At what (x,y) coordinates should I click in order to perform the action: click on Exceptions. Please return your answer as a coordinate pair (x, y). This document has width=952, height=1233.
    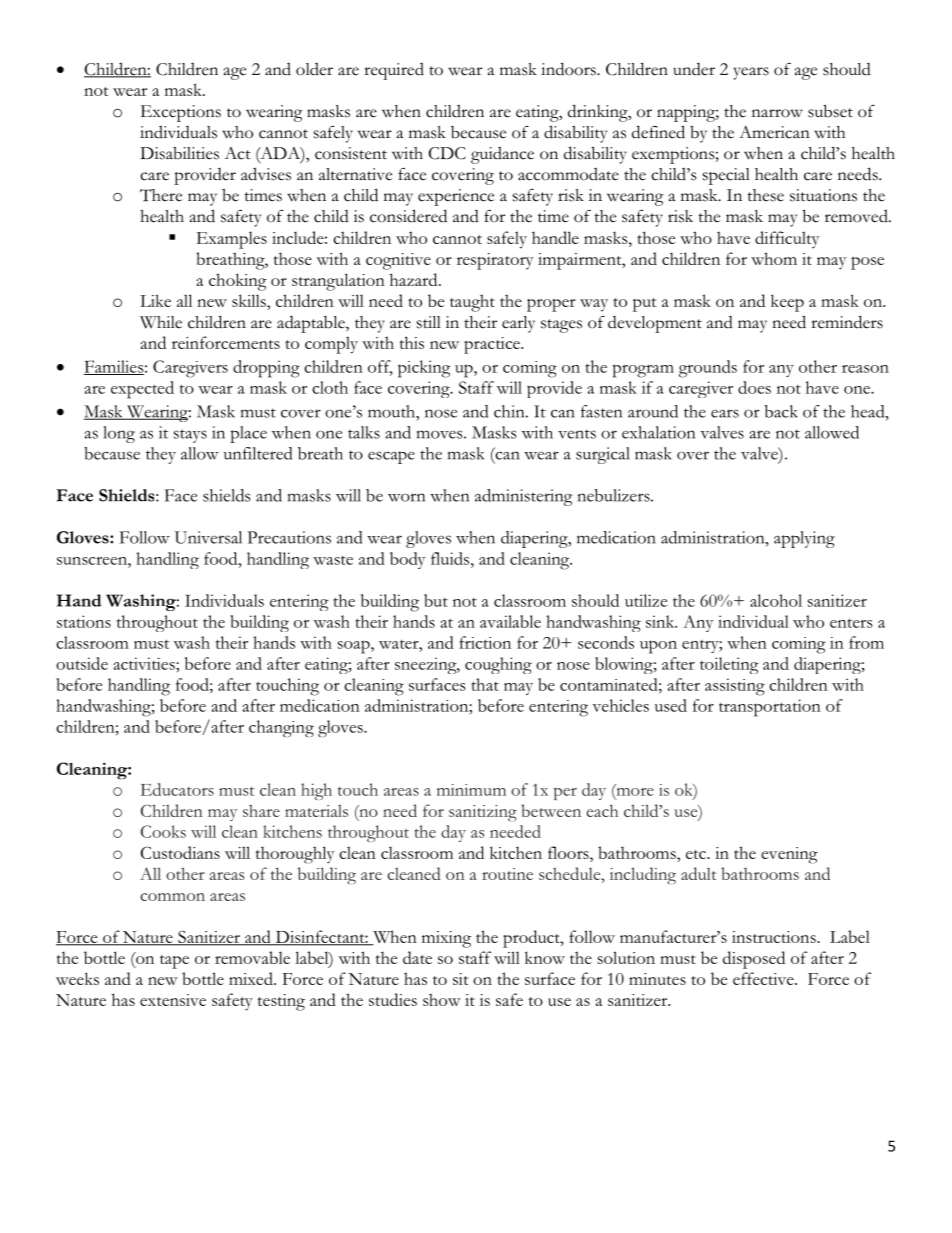
    Looking at the image, I should click on (181, 113).
